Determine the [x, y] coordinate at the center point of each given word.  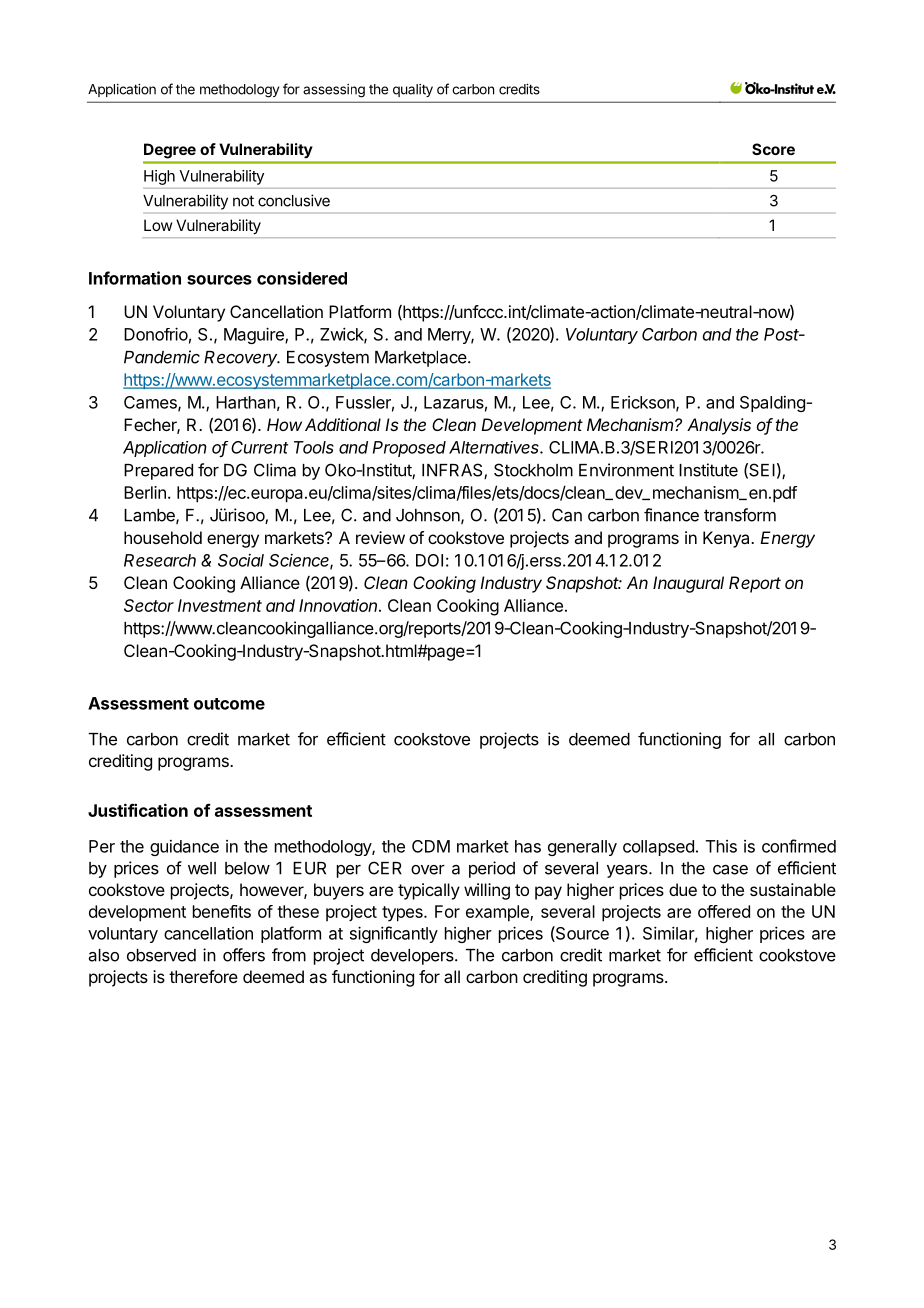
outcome [229, 704]
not [243, 201]
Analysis [719, 426]
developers [413, 957]
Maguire [255, 335]
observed [161, 955]
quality [413, 90]
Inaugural [688, 584]
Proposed [409, 449]
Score [773, 149]
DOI [429, 560]
